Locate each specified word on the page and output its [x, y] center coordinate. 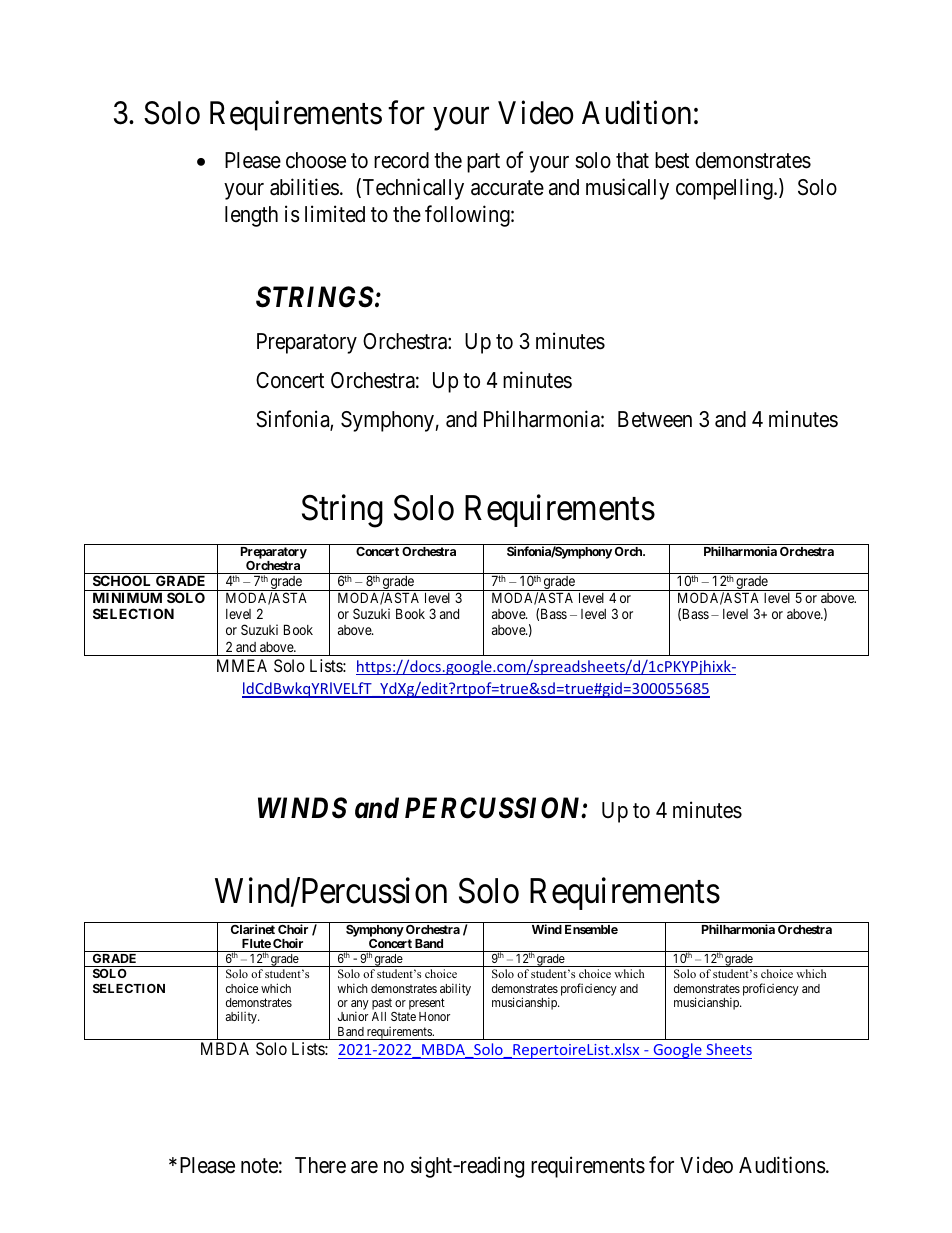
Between [655, 419]
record [401, 160]
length [251, 216]
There [320, 1165]
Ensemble [591, 929]
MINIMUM [127, 597]
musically [627, 189]
